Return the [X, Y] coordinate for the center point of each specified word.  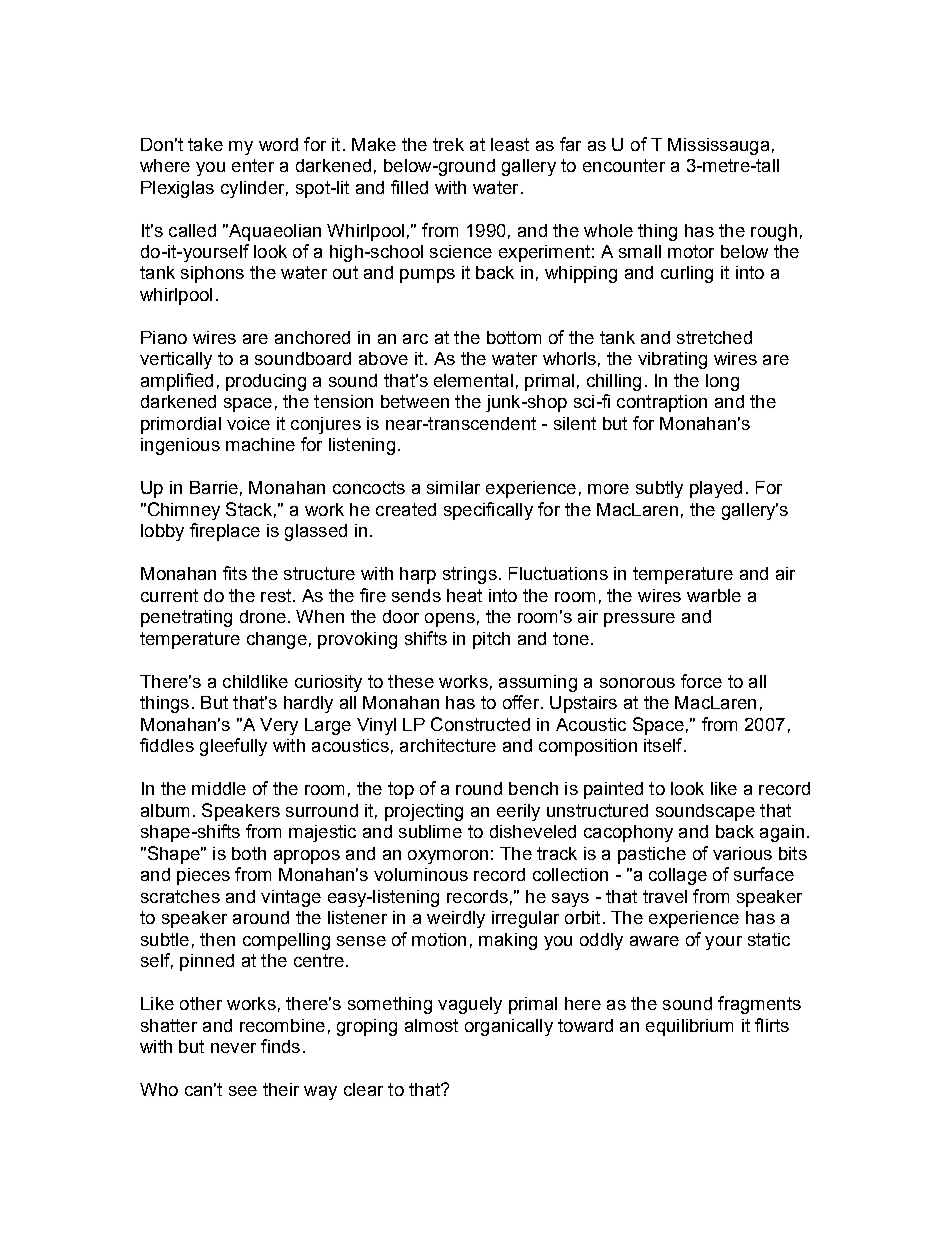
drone [263, 616]
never [233, 1048]
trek [448, 144]
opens [450, 620]
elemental [473, 380]
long [722, 382]
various [742, 853]
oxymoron [448, 857]
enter [253, 165]
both [249, 853]
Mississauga [718, 146]
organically [509, 1027]
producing [266, 382]
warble [714, 595]
